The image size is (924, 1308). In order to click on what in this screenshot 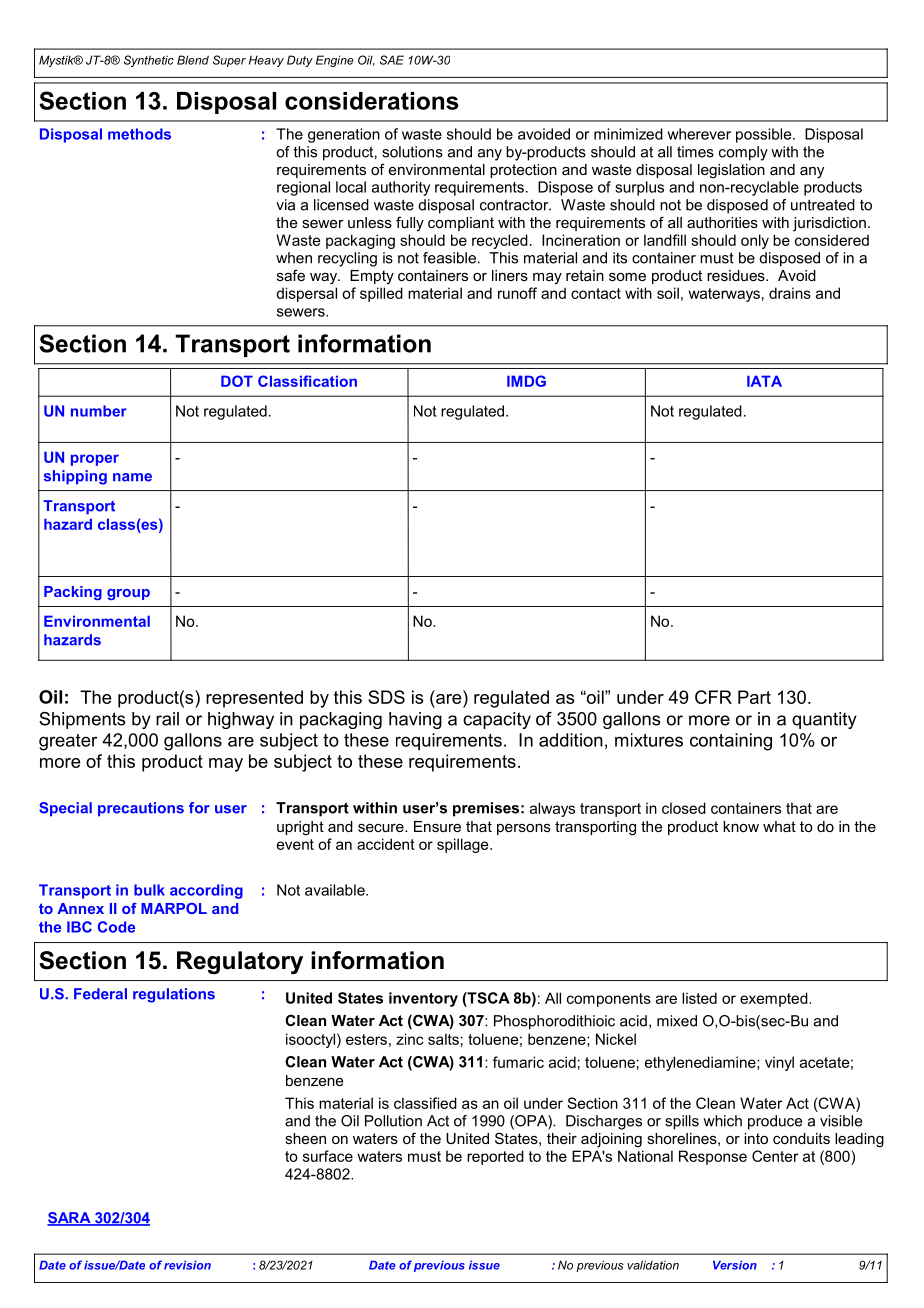, I will do `click(779, 826)`.
